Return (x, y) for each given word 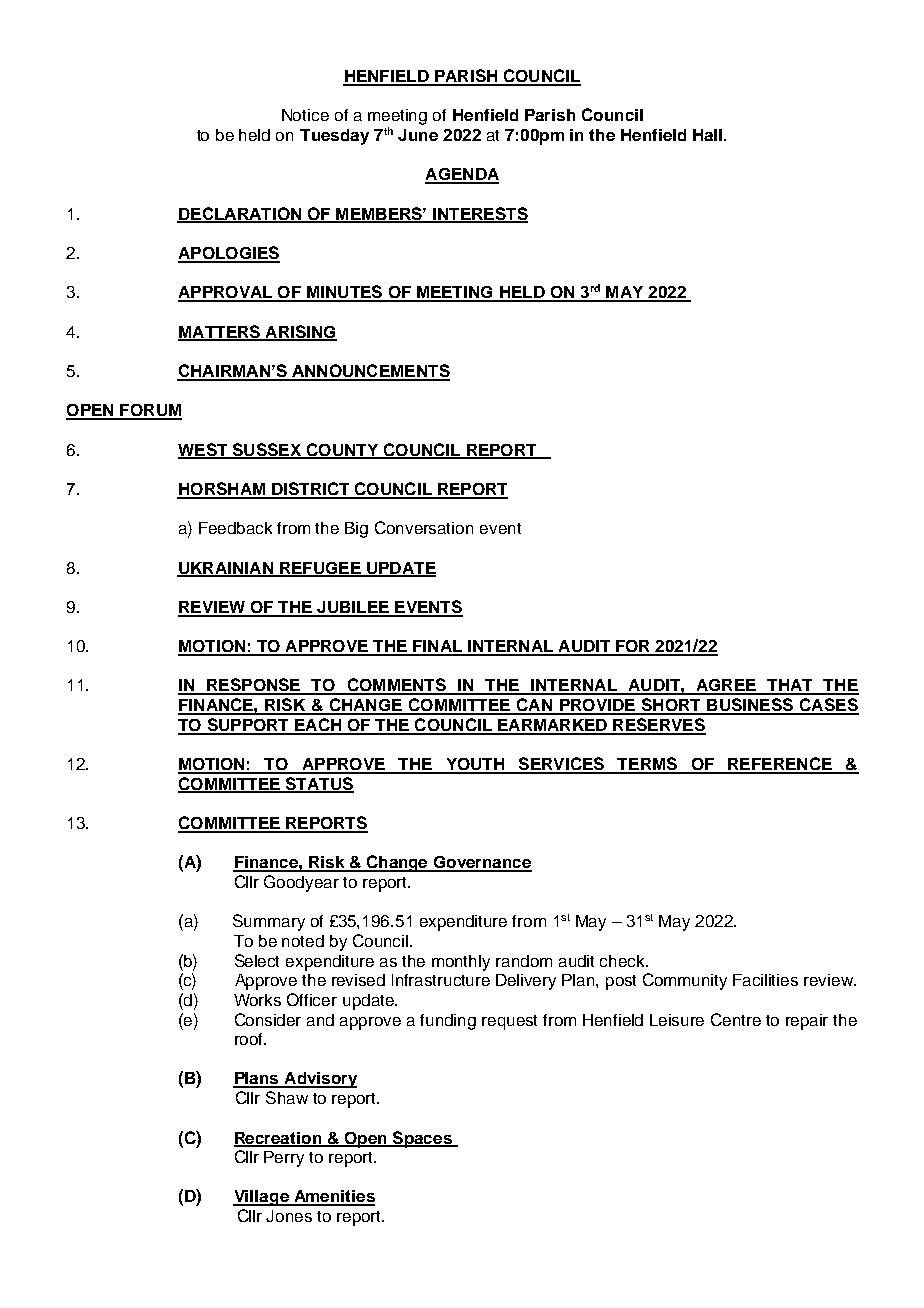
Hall (707, 135)
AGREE (726, 686)
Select (257, 960)
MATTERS (220, 332)
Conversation (424, 527)
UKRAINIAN (226, 569)
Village (262, 1198)
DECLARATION (240, 214)
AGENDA (462, 175)
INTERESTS (479, 214)
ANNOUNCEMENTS (369, 372)
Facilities (765, 980)
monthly (461, 963)
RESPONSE (254, 686)
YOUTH (475, 765)
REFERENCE (780, 765)
